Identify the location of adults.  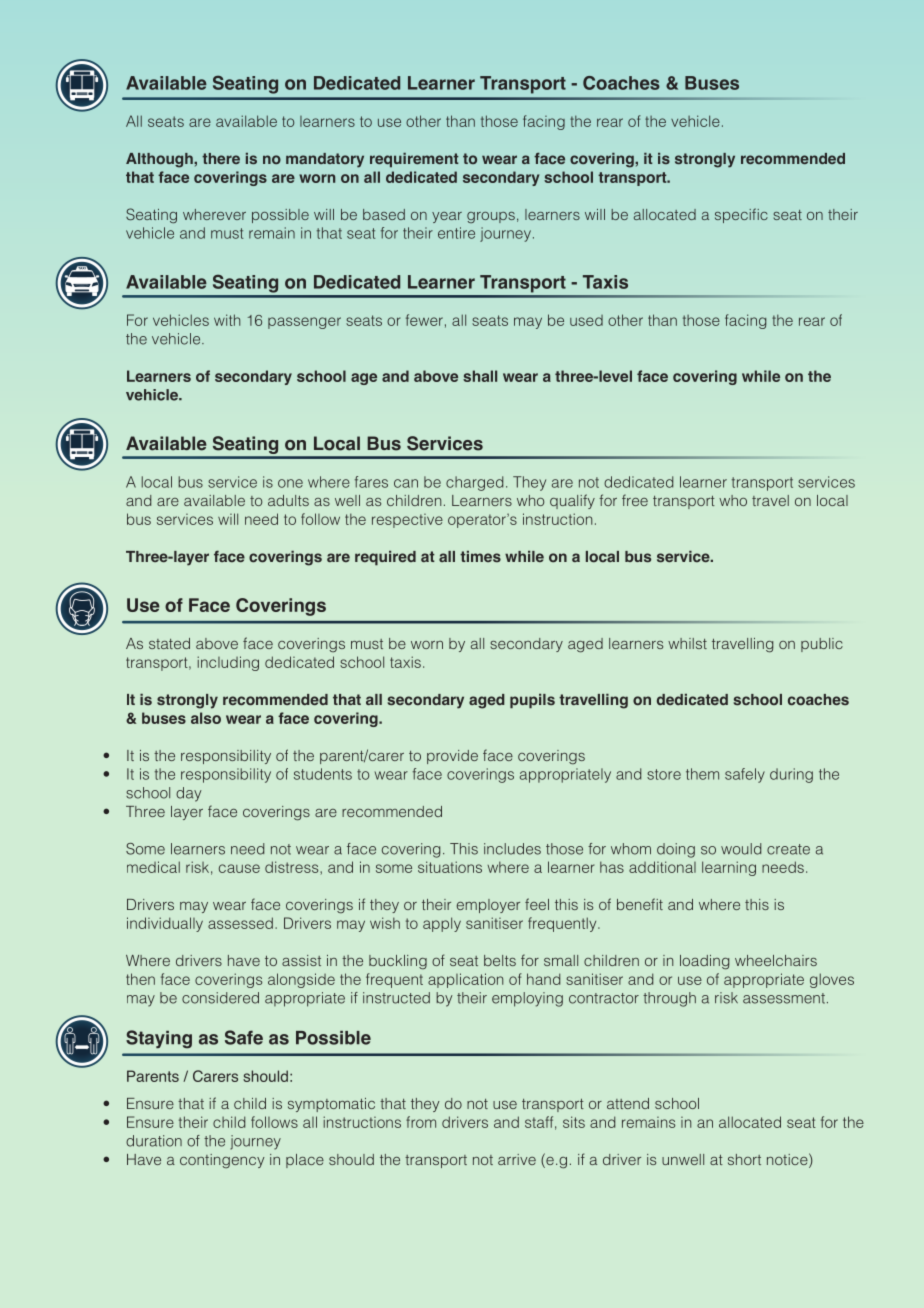
(288, 500).
